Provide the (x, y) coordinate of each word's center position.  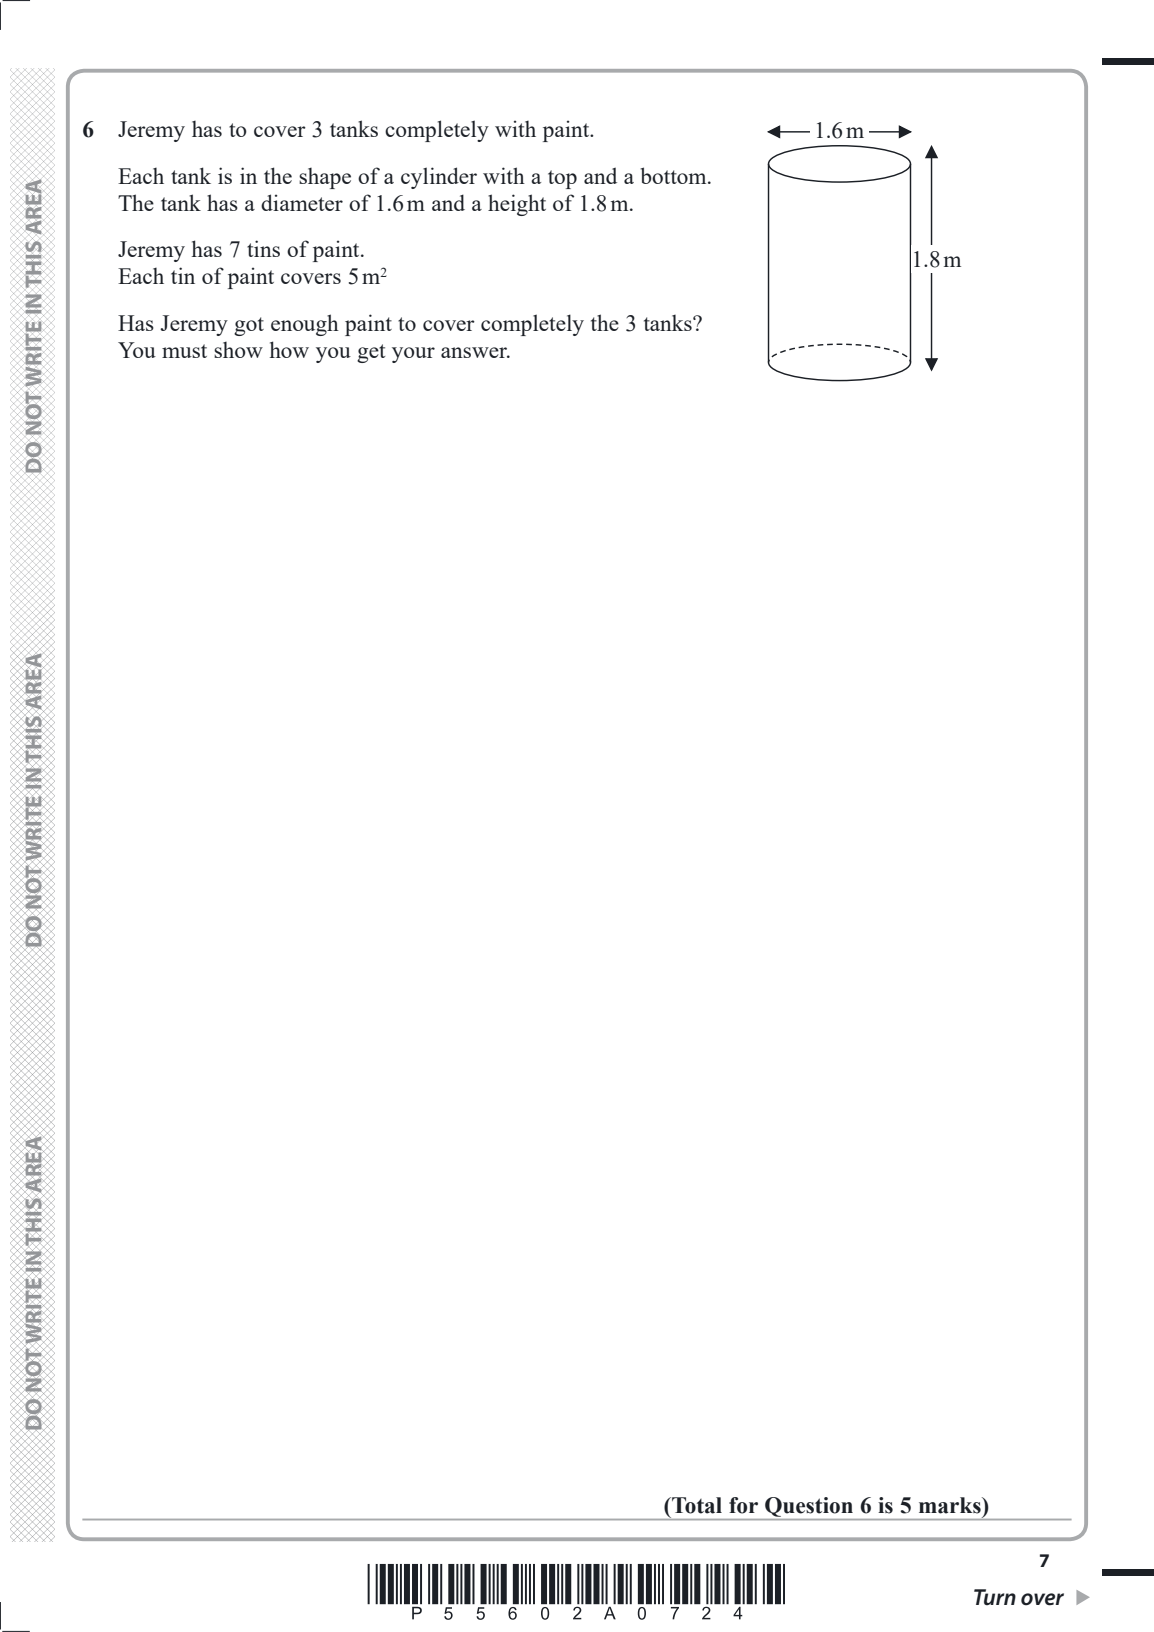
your (413, 355)
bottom (674, 175)
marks (951, 1505)
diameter (302, 202)
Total (696, 1505)
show (238, 350)
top (562, 179)
